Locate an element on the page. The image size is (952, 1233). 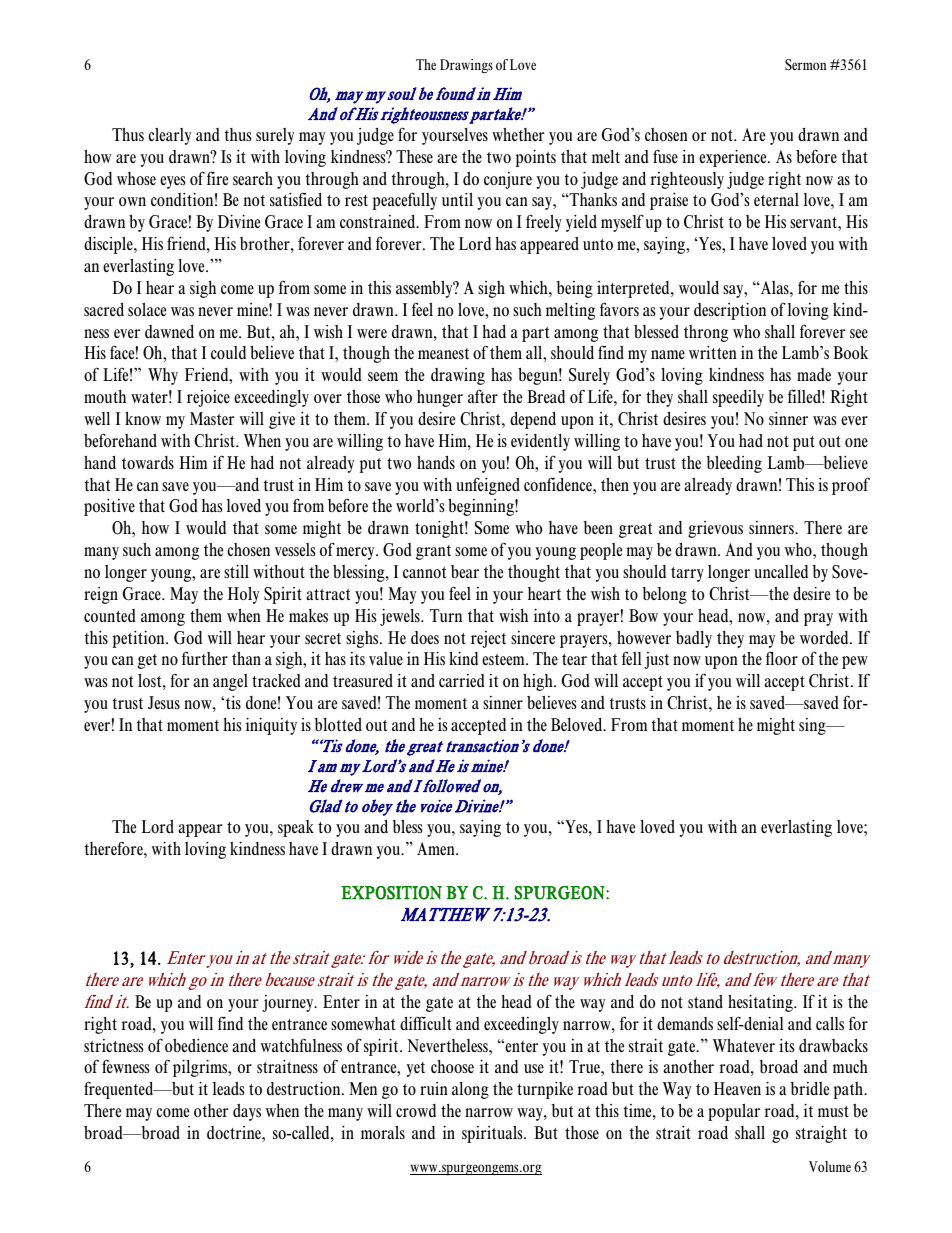
hesitating is located at coordinates (761, 1003).
